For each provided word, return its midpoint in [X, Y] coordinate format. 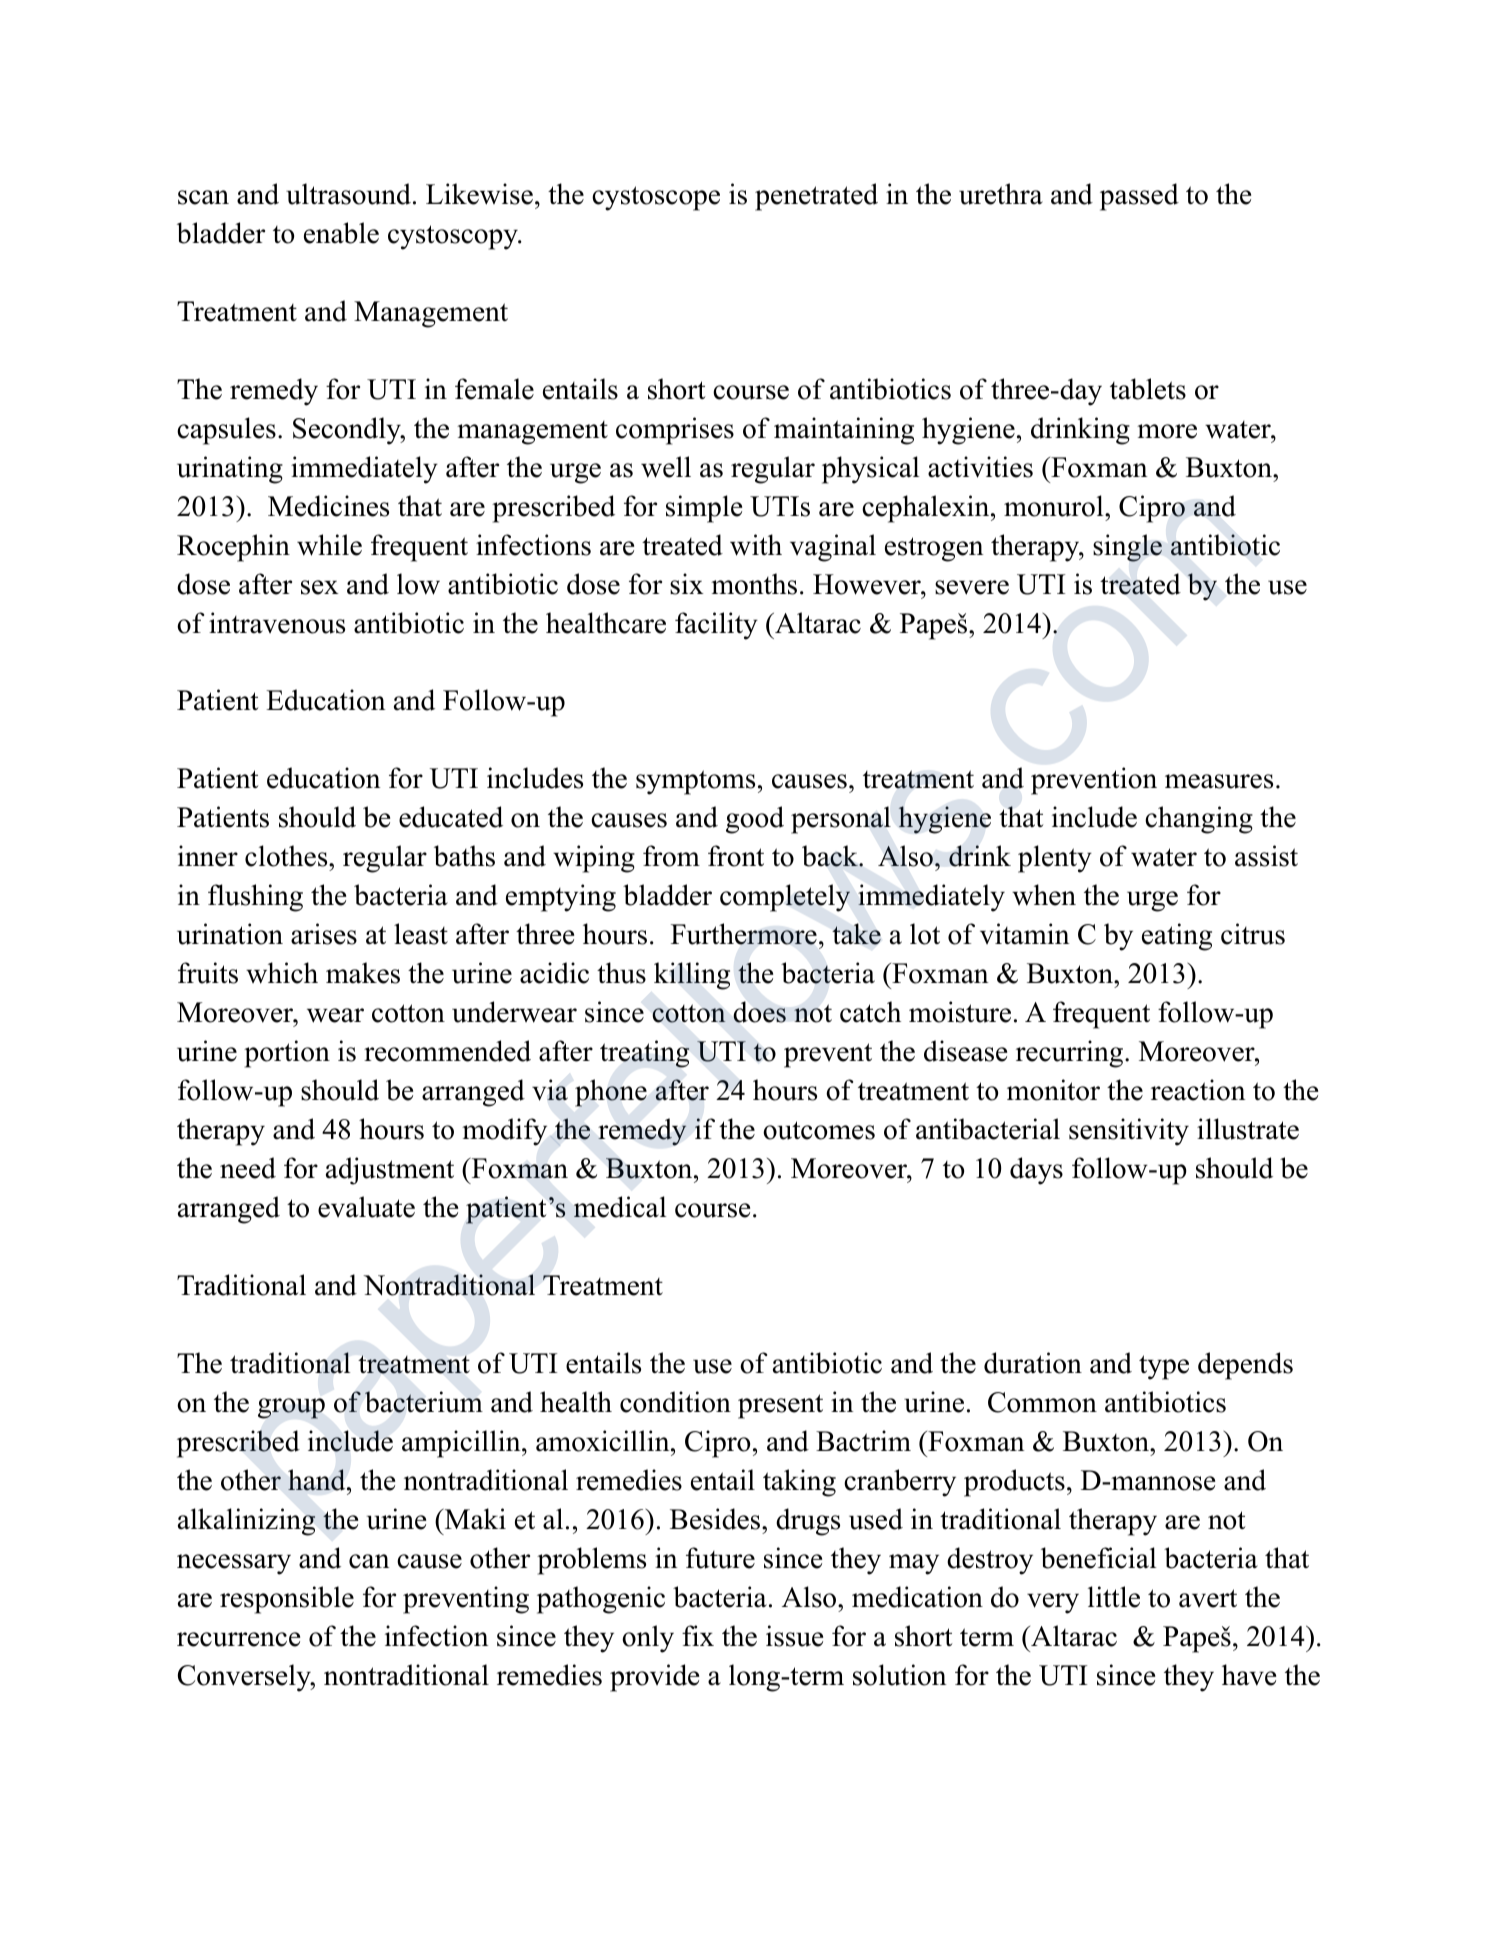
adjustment [390, 1171]
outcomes [819, 1130]
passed [1139, 197]
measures [1219, 781]
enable [341, 233]
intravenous [277, 623]
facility [716, 626]
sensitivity [1129, 1132]
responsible [287, 1600]
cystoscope [656, 198]
